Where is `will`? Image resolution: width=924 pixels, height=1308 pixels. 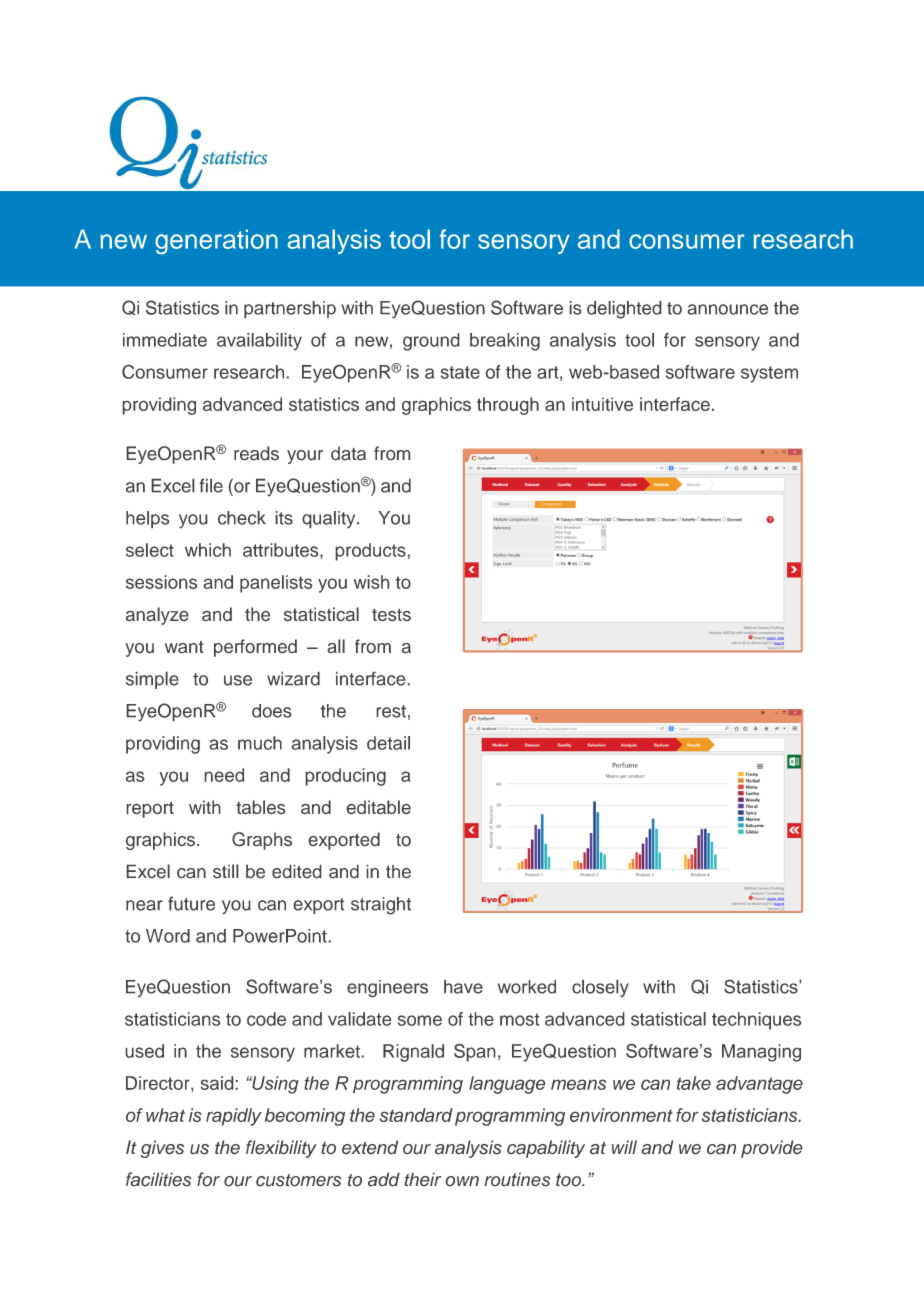 will is located at coordinates (624, 1147).
